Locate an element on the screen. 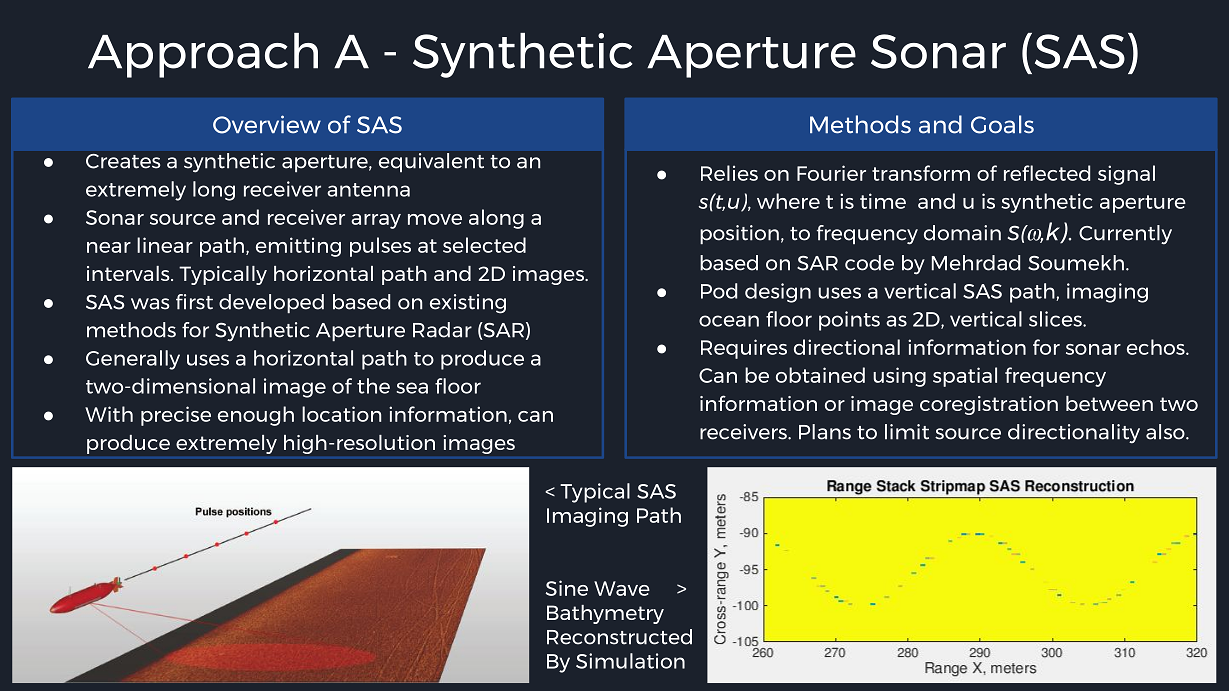  Plans is located at coordinates (825, 432).
